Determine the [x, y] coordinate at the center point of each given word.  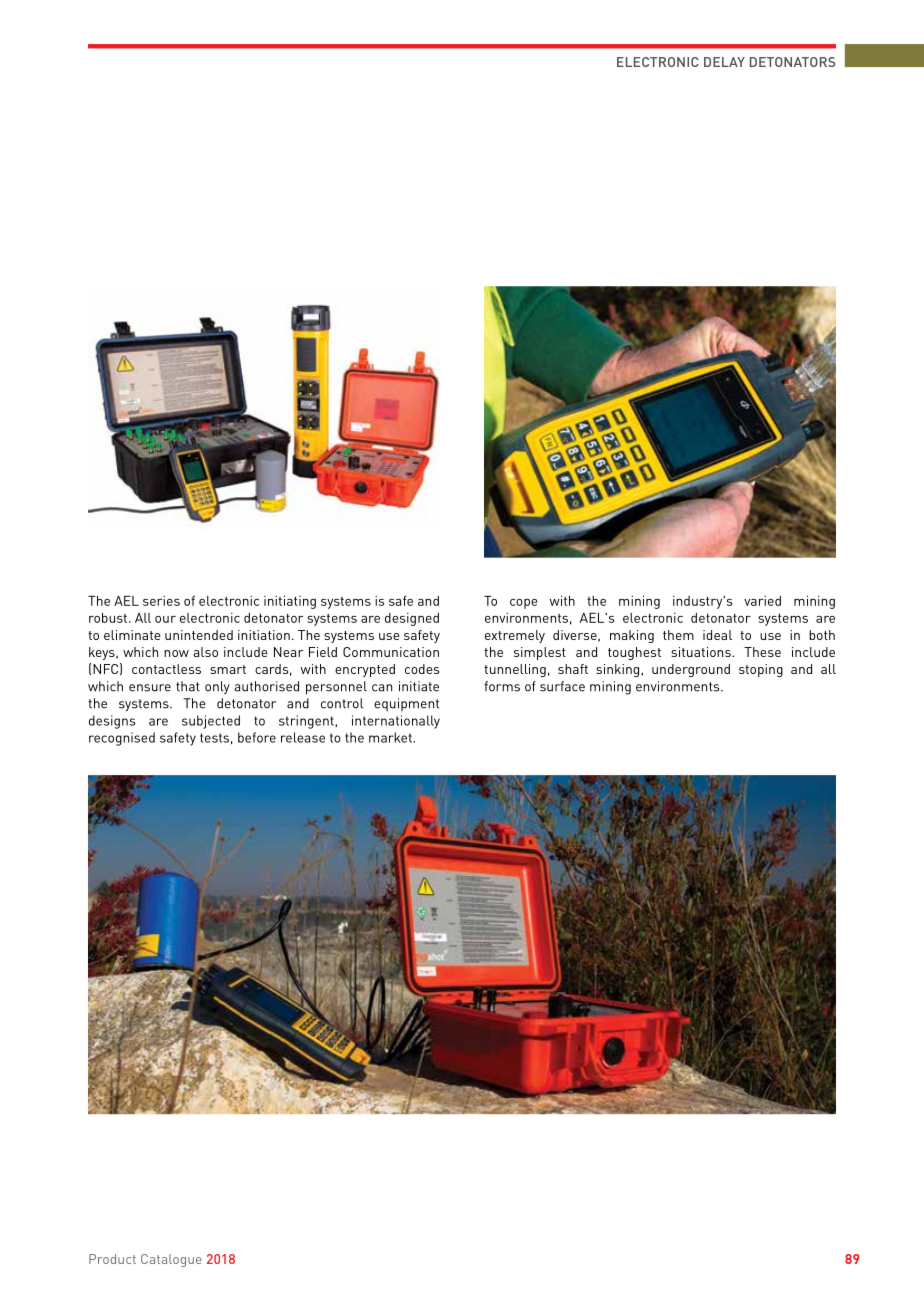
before [257, 737]
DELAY [724, 62]
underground [691, 670]
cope [523, 604]
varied [762, 601]
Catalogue [171, 1260]
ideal [717, 635]
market [391, 737]
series [161, 601]
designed [412, 619]
